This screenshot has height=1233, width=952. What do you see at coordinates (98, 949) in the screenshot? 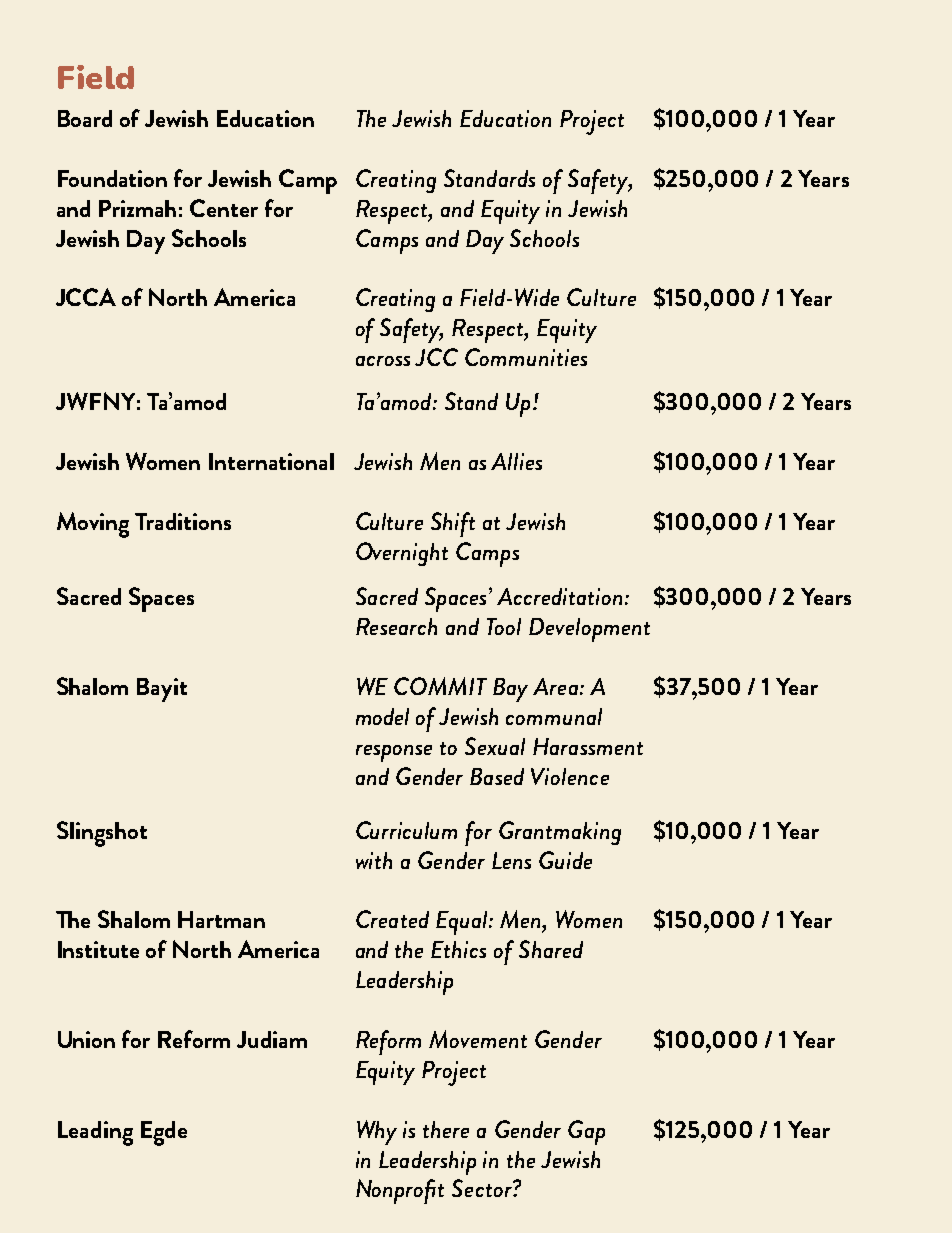
I see `Institute` at bounding box center [98, 949].
